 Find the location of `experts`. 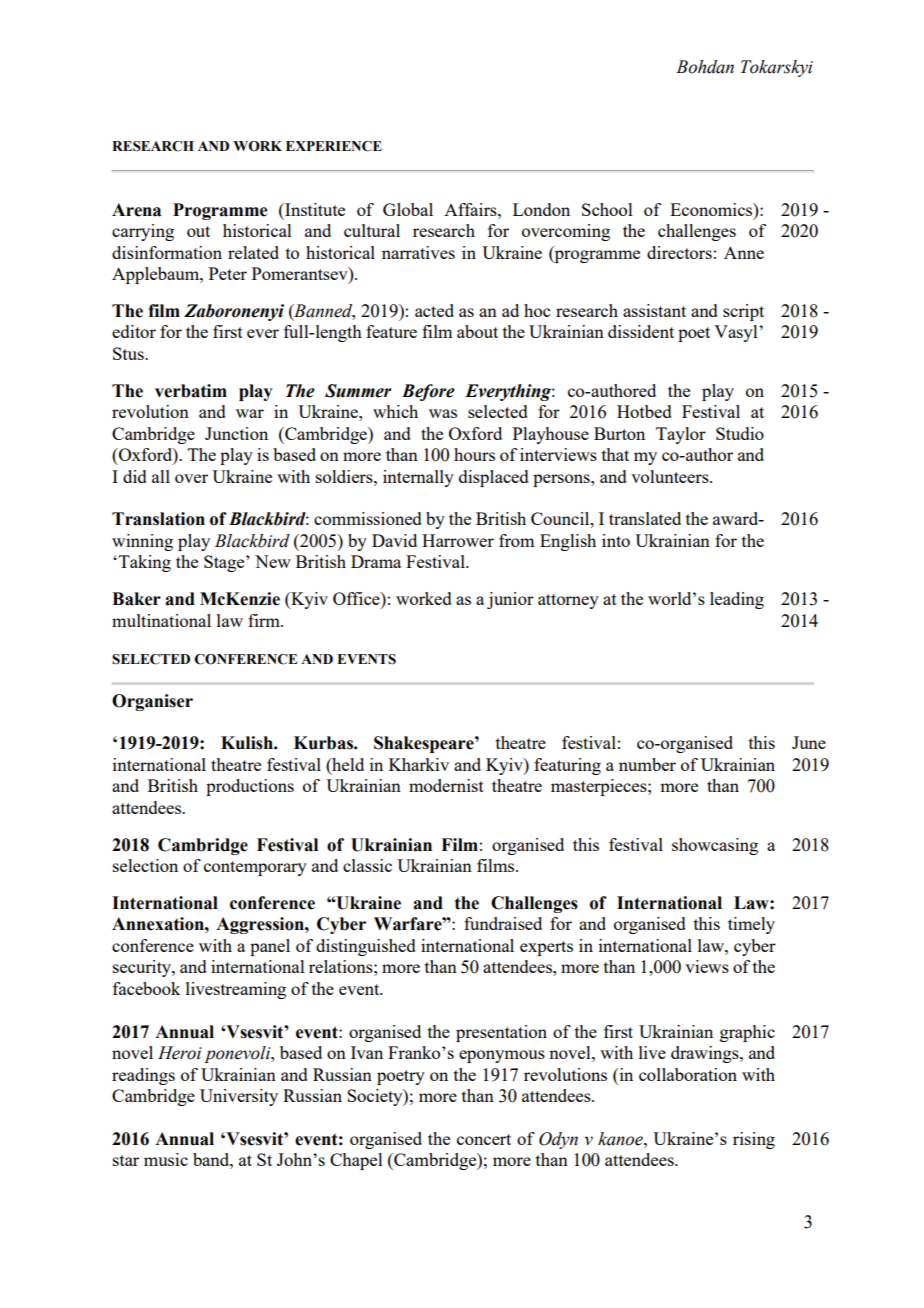

experts is located at coordinates (546, 948).
